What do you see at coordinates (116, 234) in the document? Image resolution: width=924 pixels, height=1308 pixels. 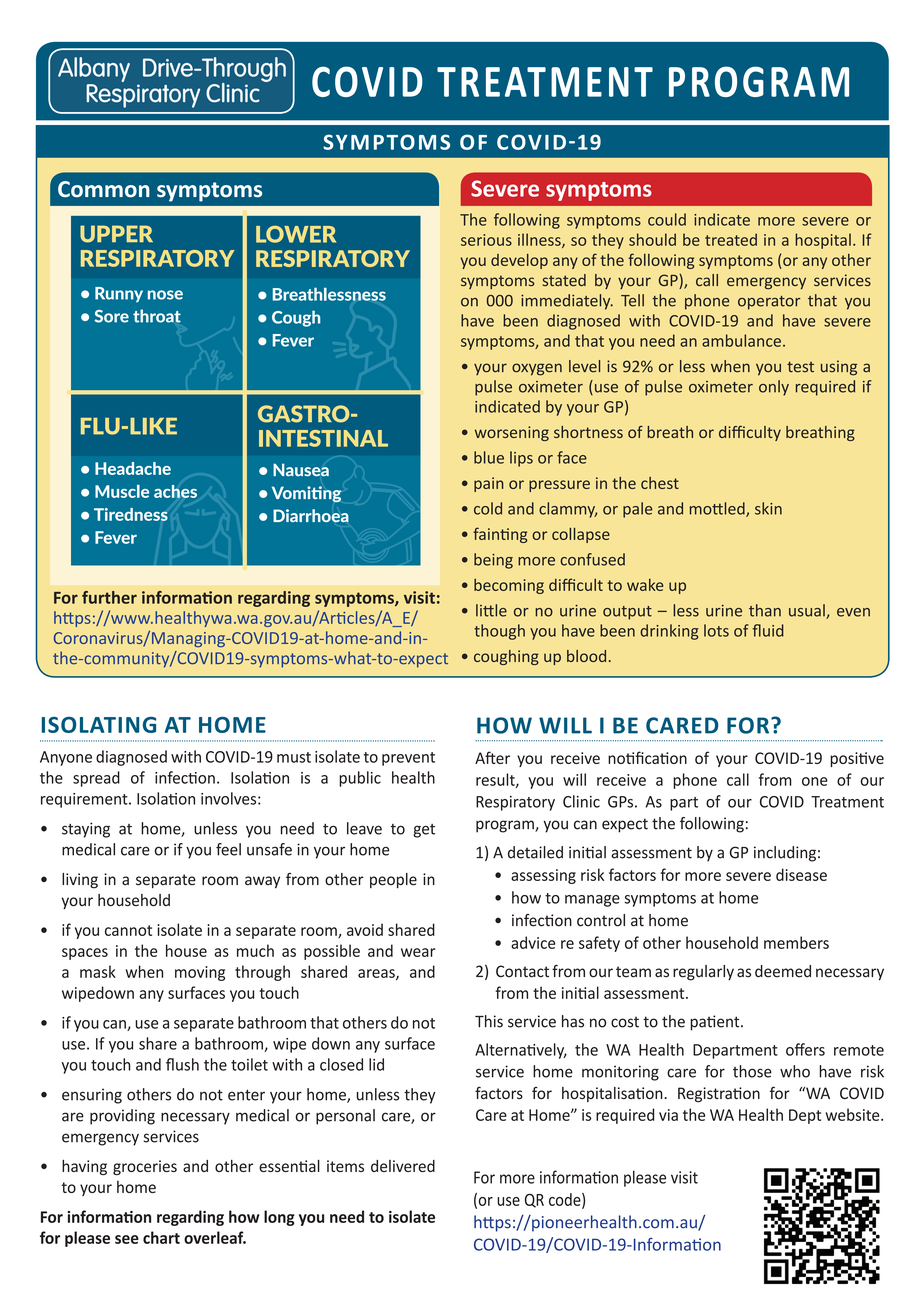 I see `UPPER` at bounding box center [116, 234].
